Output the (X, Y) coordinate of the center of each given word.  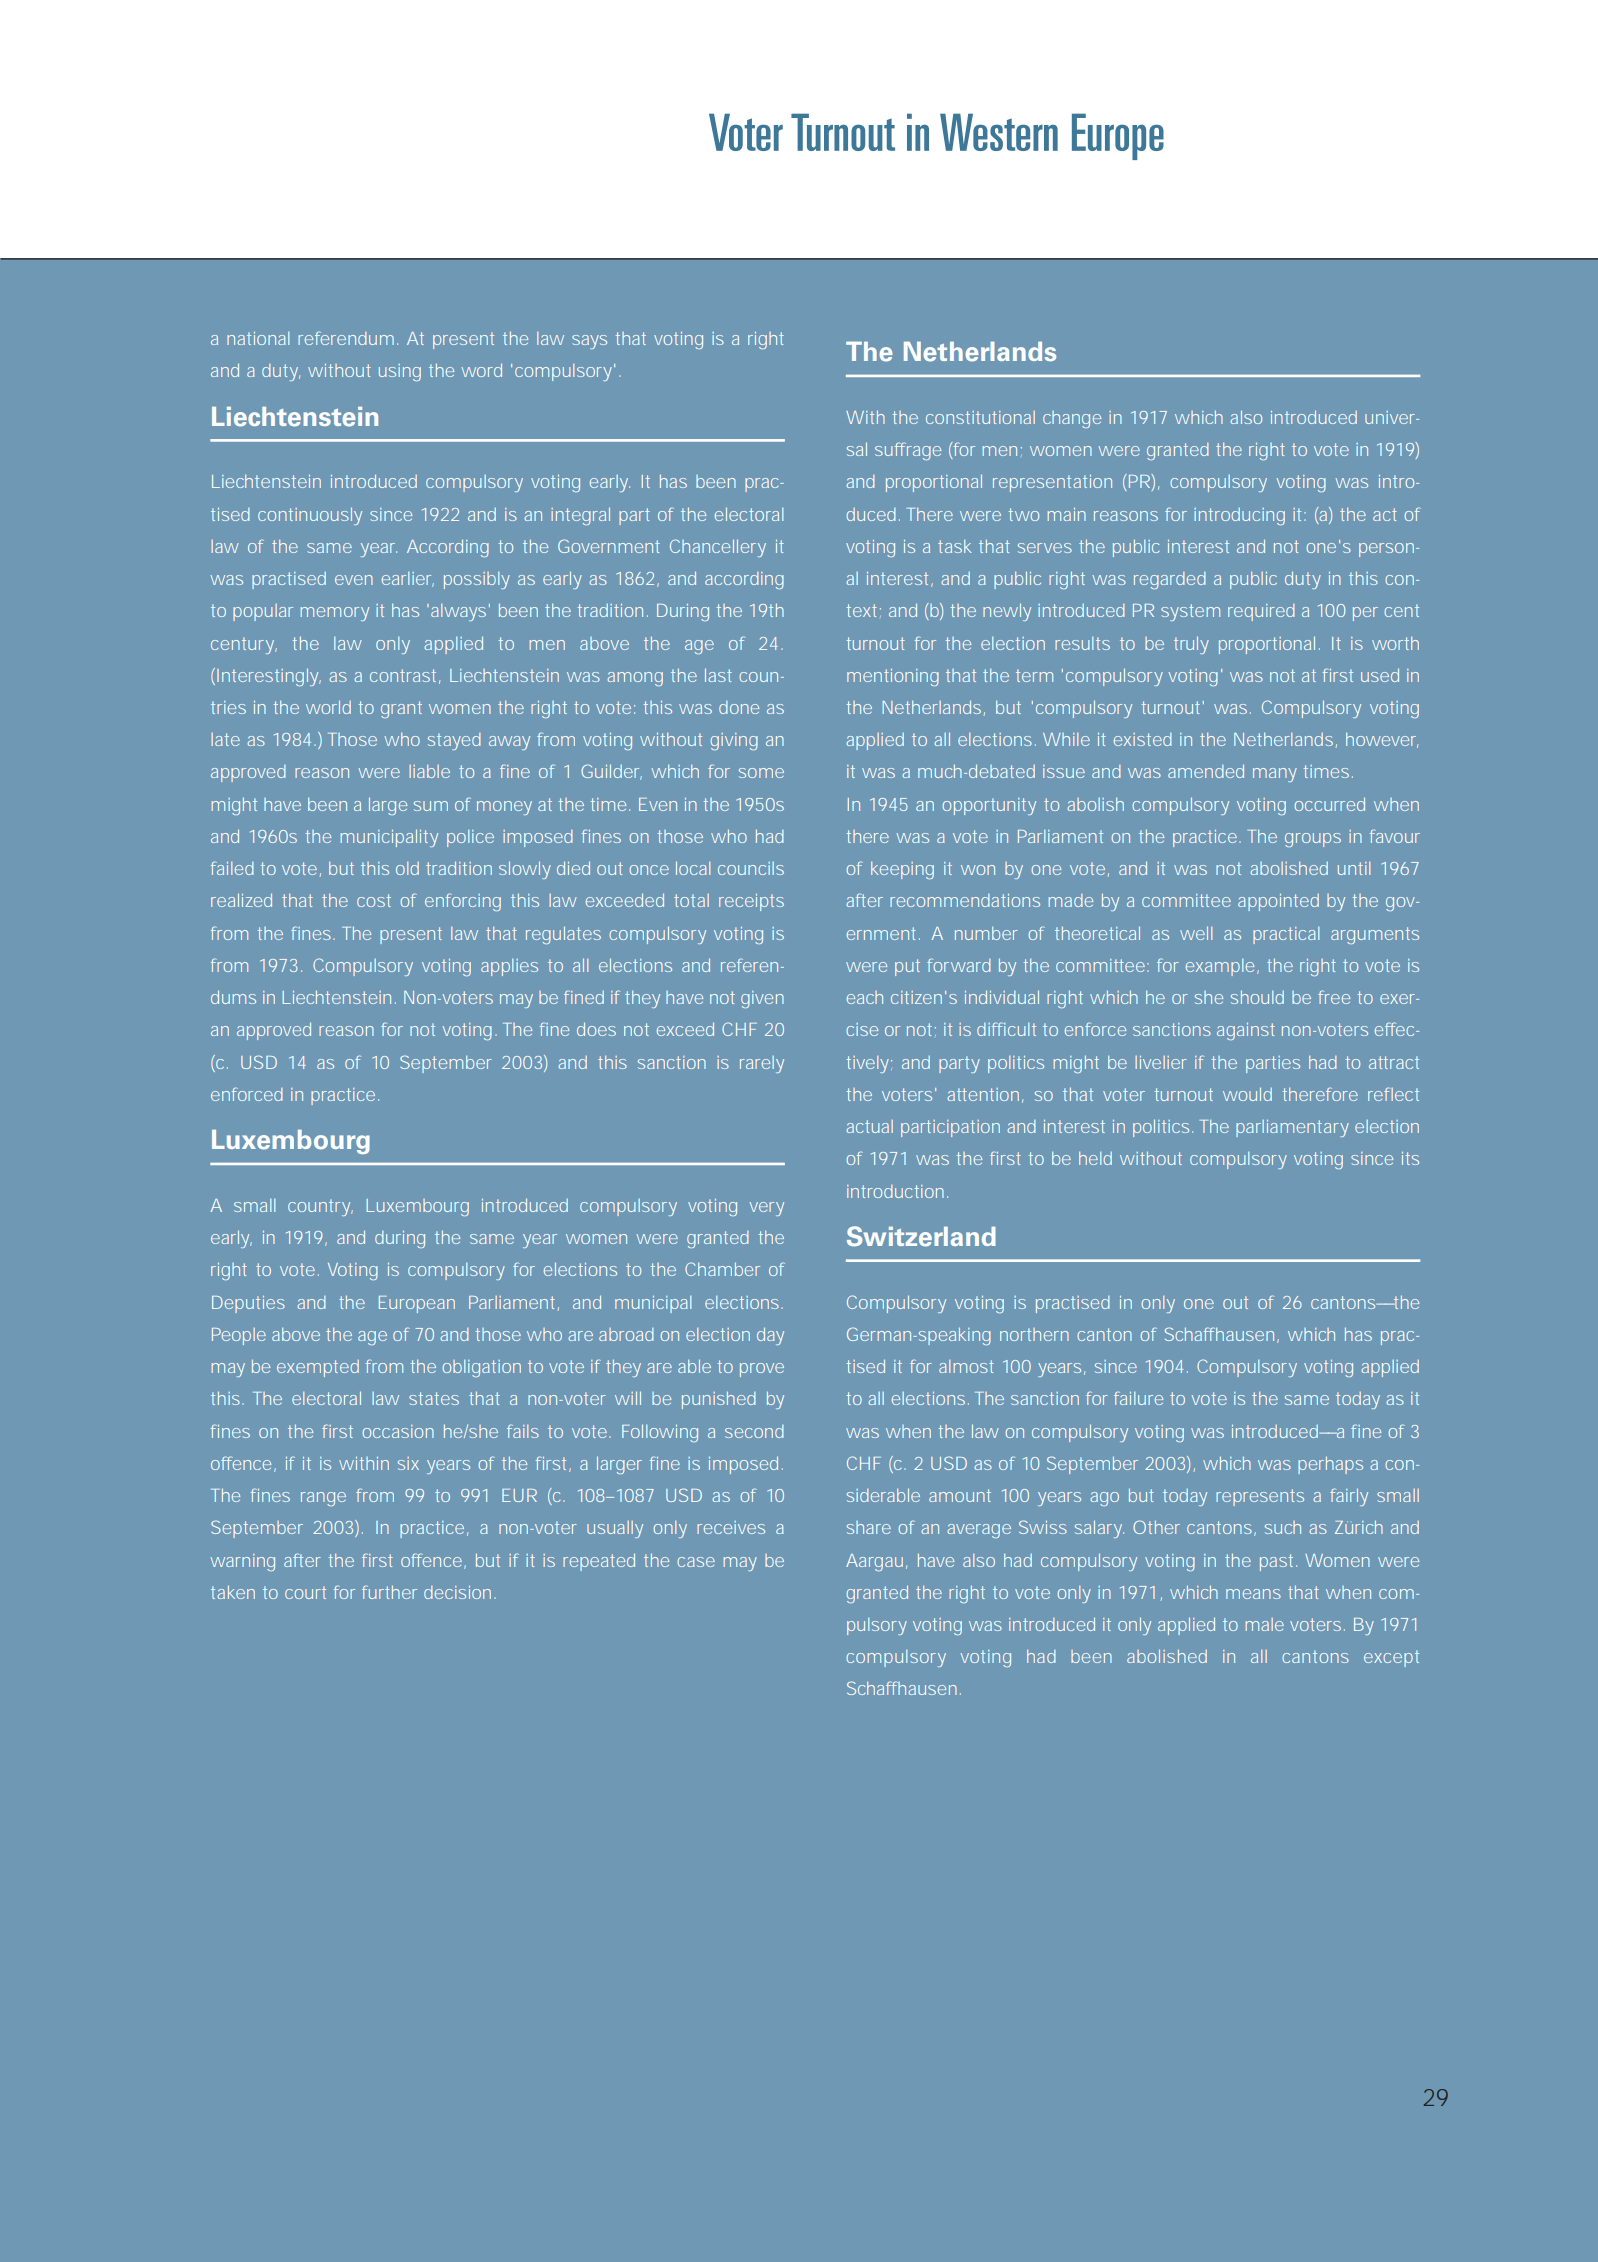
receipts (751, 902)
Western (999, 132)
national (258, 338)
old (407, 868)
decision (460, 1592)
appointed (1278, 902)
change (1072, 419)
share (869, 1527)
